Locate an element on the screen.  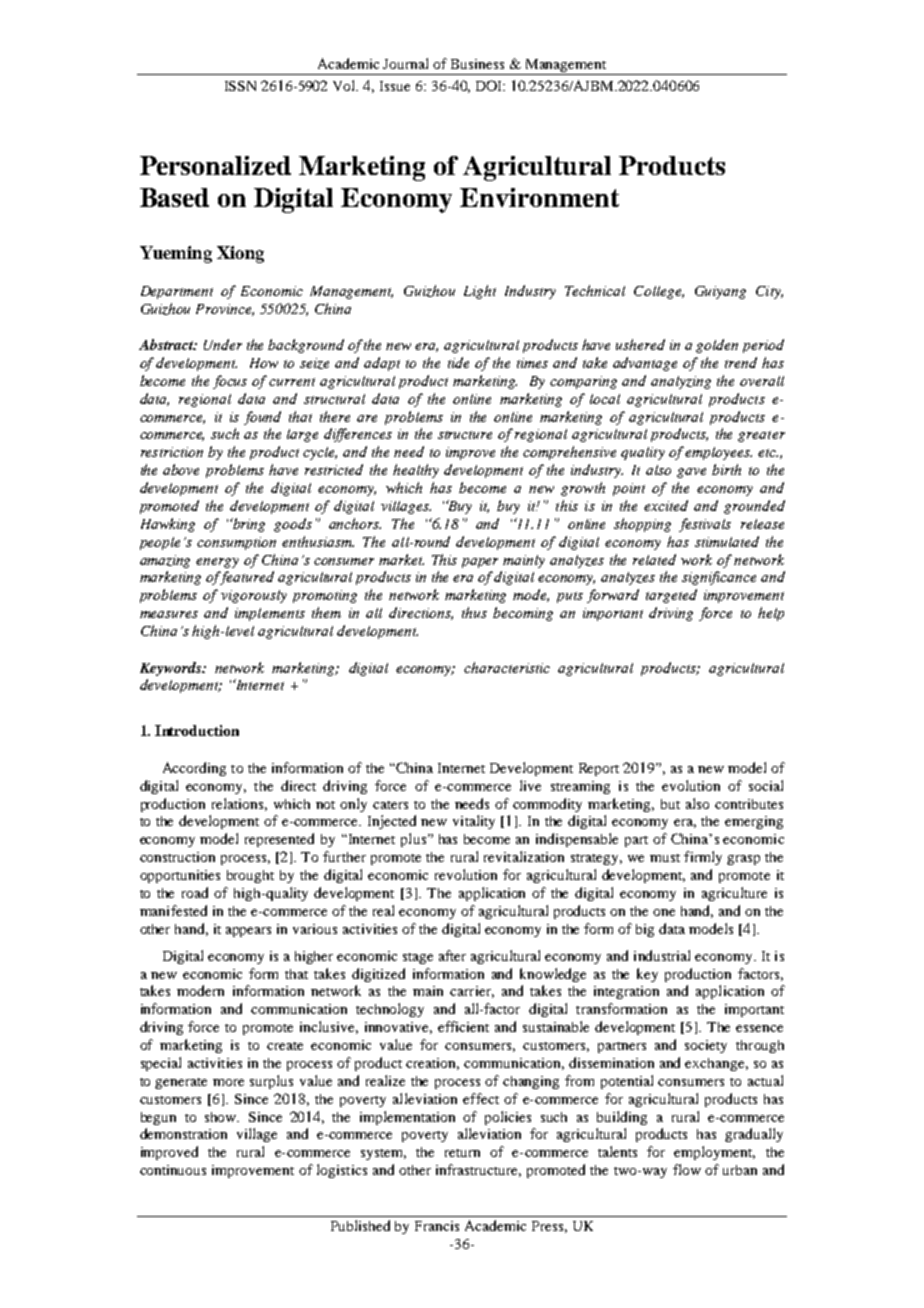
Environment is located at coordinates (539, 197).
